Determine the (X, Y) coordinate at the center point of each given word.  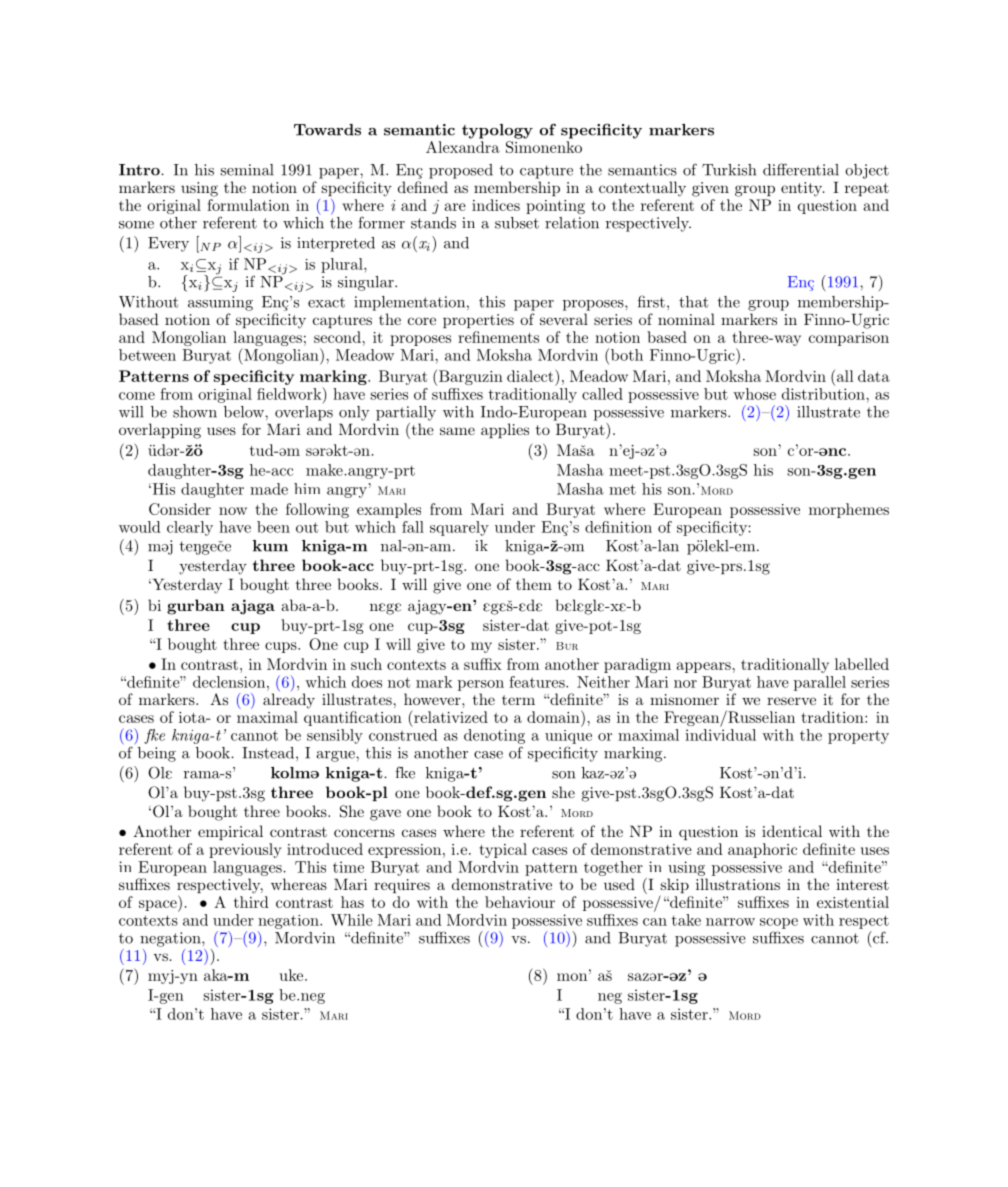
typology (497, 131)
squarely (459, 528)
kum (270, 546)
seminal (246, 170)
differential (801, 169)
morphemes (849, 510)
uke (293, 975)
